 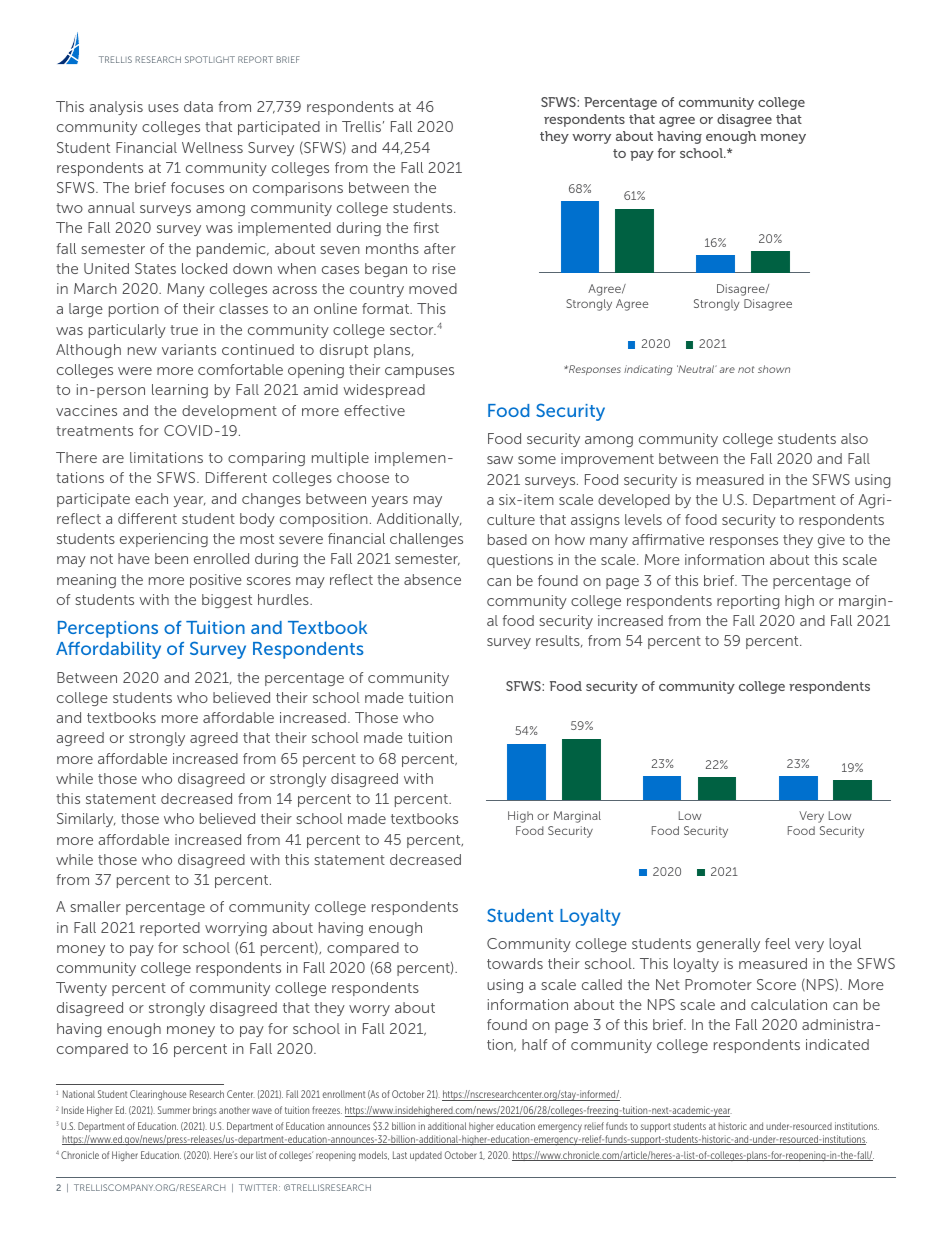 What do you see at coordinates (174, 1110) in the image?
I see `Summer` at bounding box center [174, 1110].
